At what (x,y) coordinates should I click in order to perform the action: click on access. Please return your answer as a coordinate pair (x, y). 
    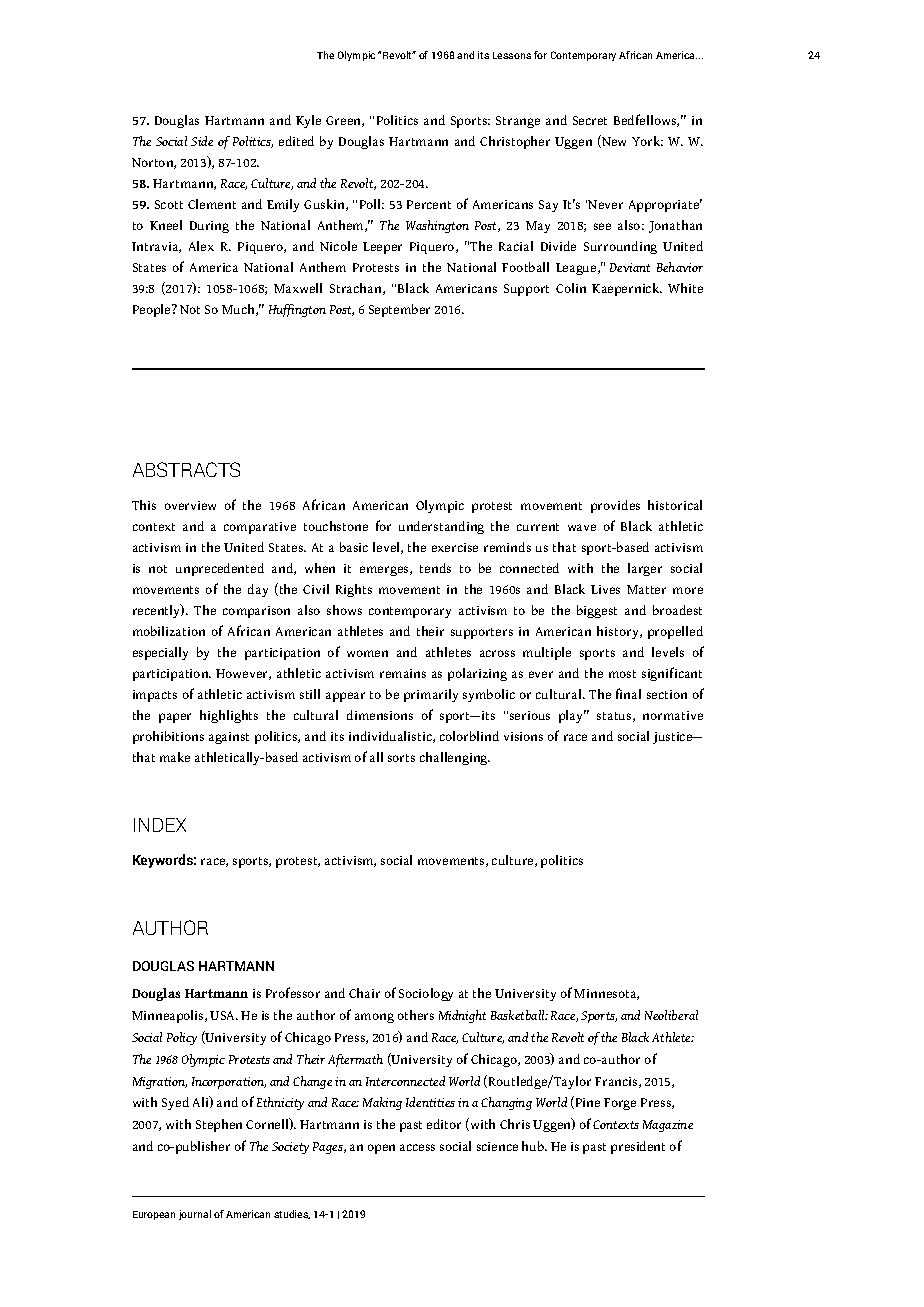
    Looking at the image, I should click on (417, 1147).
